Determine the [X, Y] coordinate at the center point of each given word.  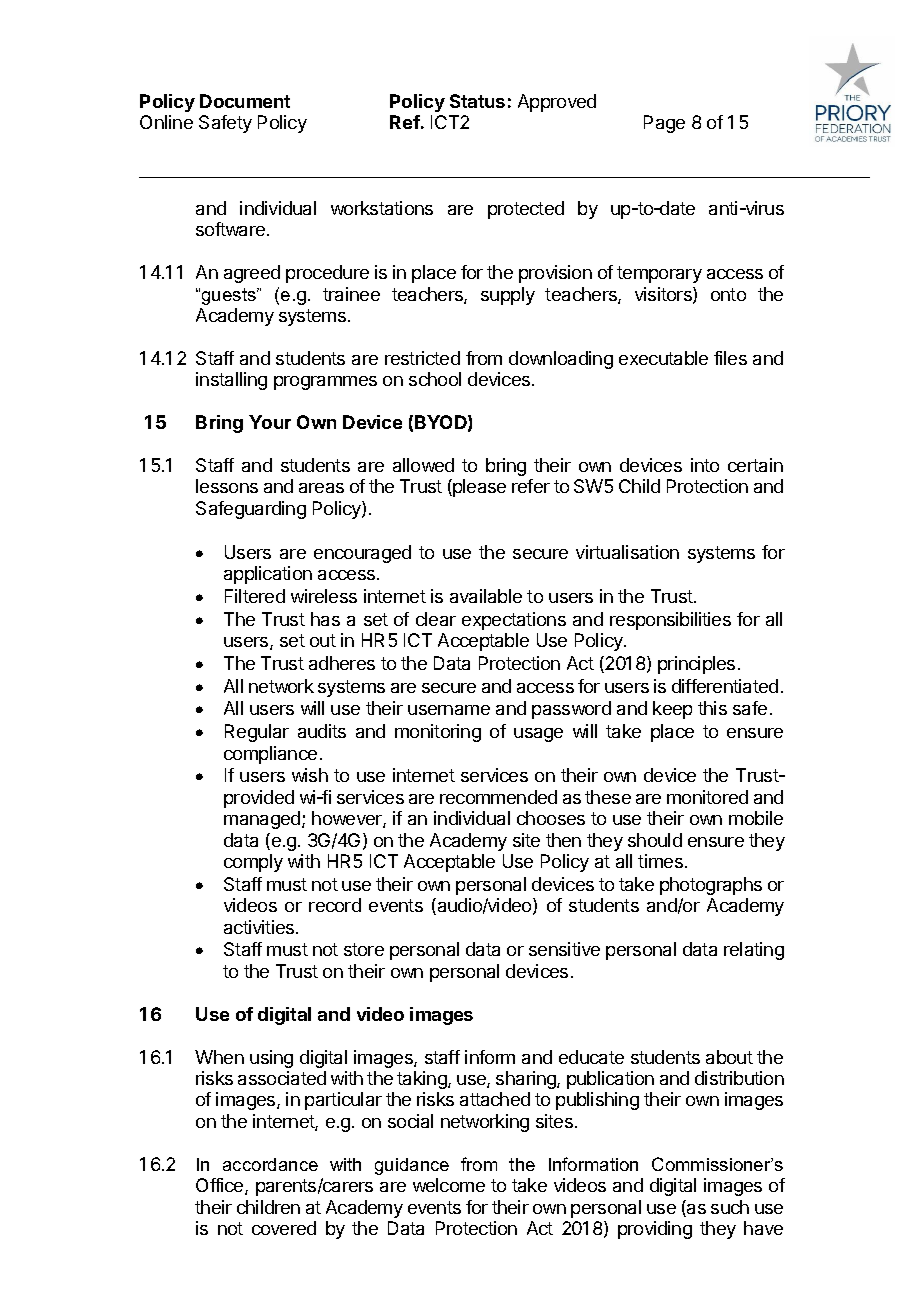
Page [664, 124]
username [449, 710]
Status [477, 101]
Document [245, 101]
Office [221, 1186]
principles [696, 665]
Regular [257, 733]
